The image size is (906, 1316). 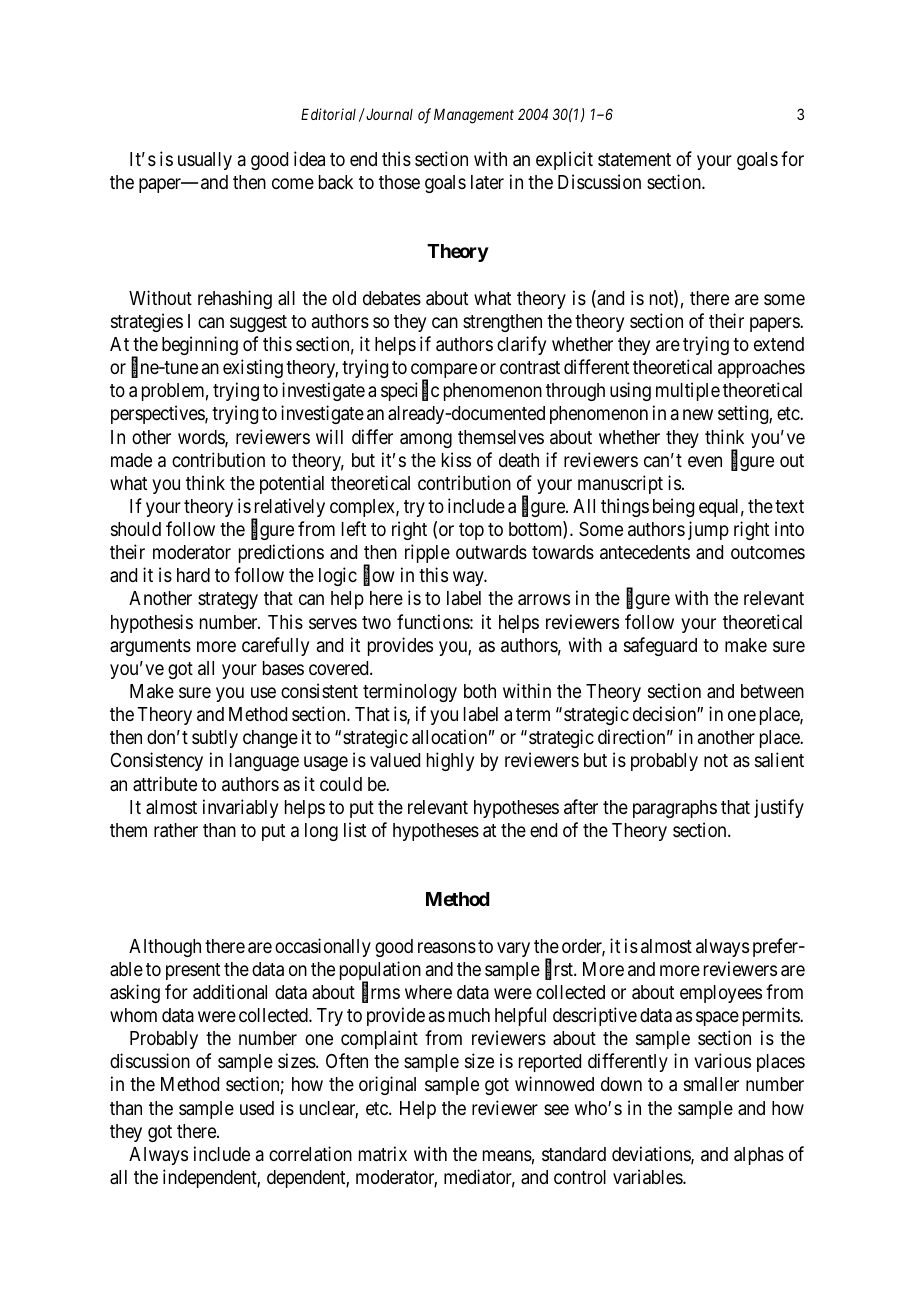 I want to click on usually, so click(x=205, y=161).
